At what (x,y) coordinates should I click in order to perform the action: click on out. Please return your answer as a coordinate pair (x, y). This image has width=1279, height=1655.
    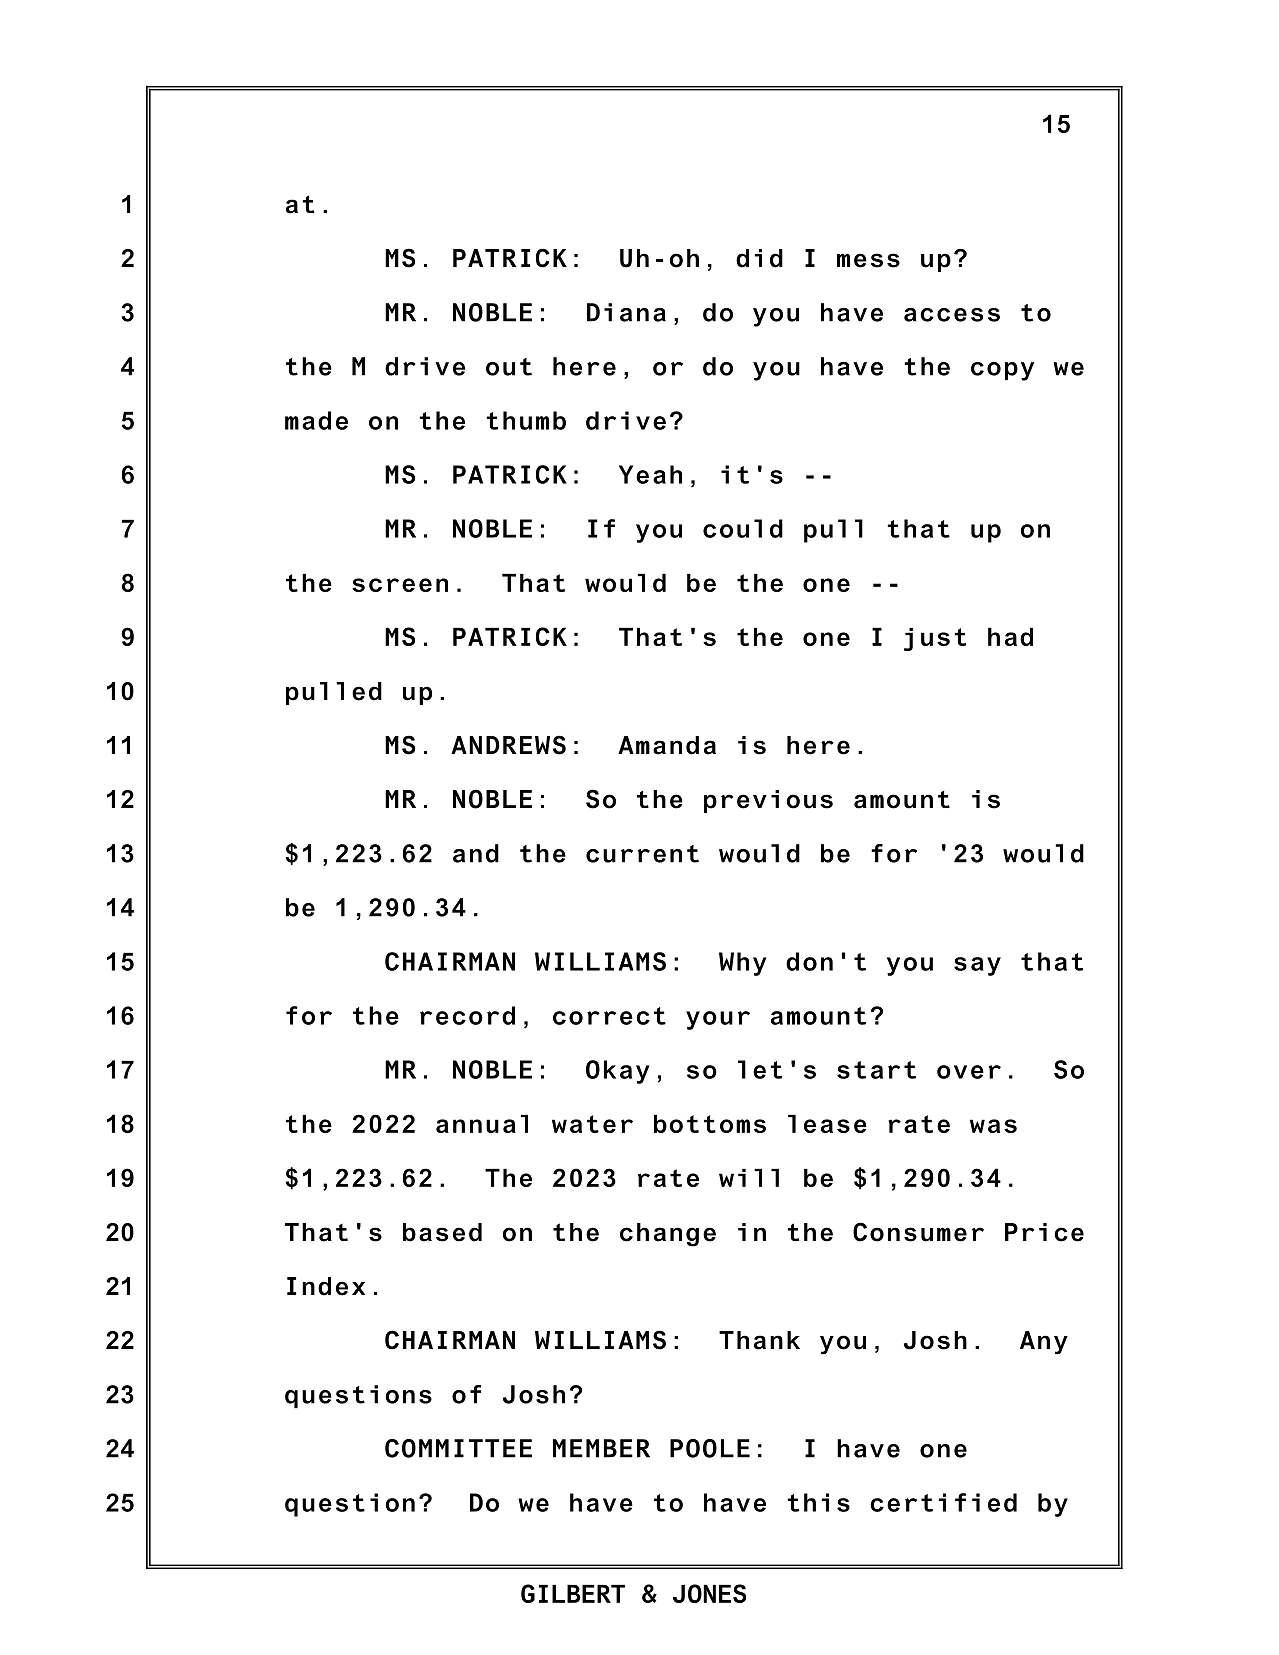
    Looking at the image, I should click on (509, 367).
